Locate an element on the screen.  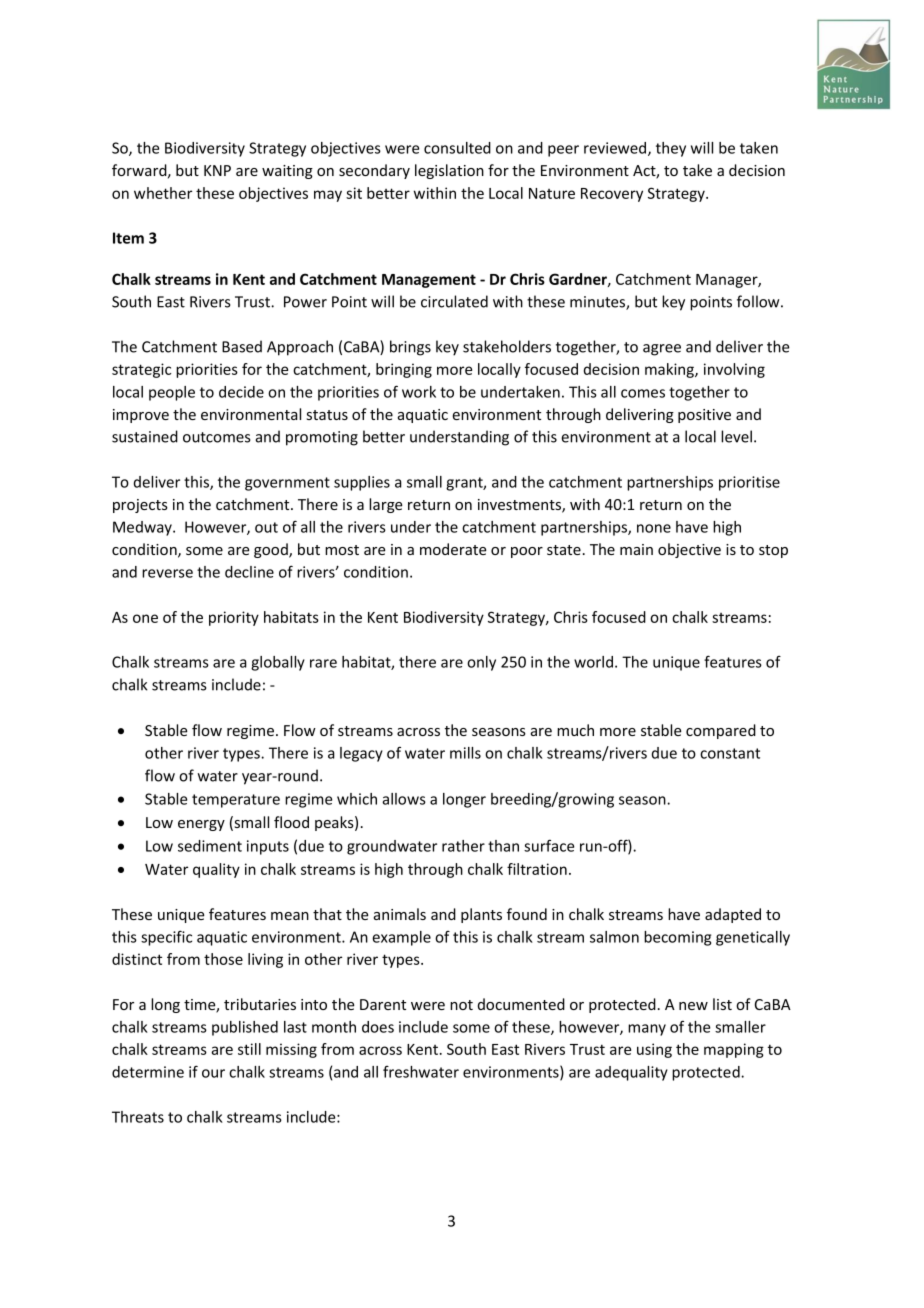
legislation is located at coordinates (449, 171).
